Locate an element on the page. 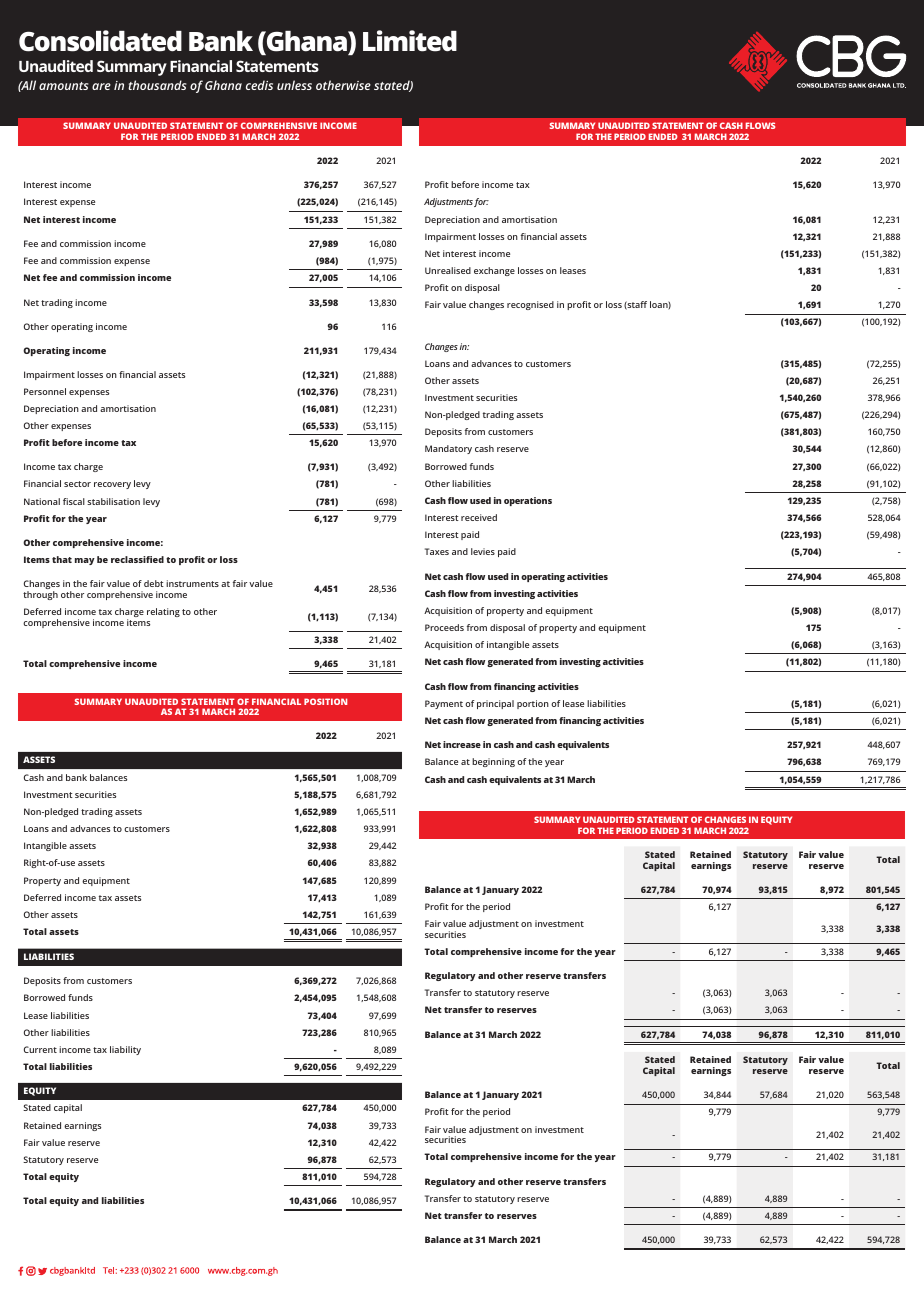 This document has width=924, height=1294. may is located at coordinates (85, 561).
